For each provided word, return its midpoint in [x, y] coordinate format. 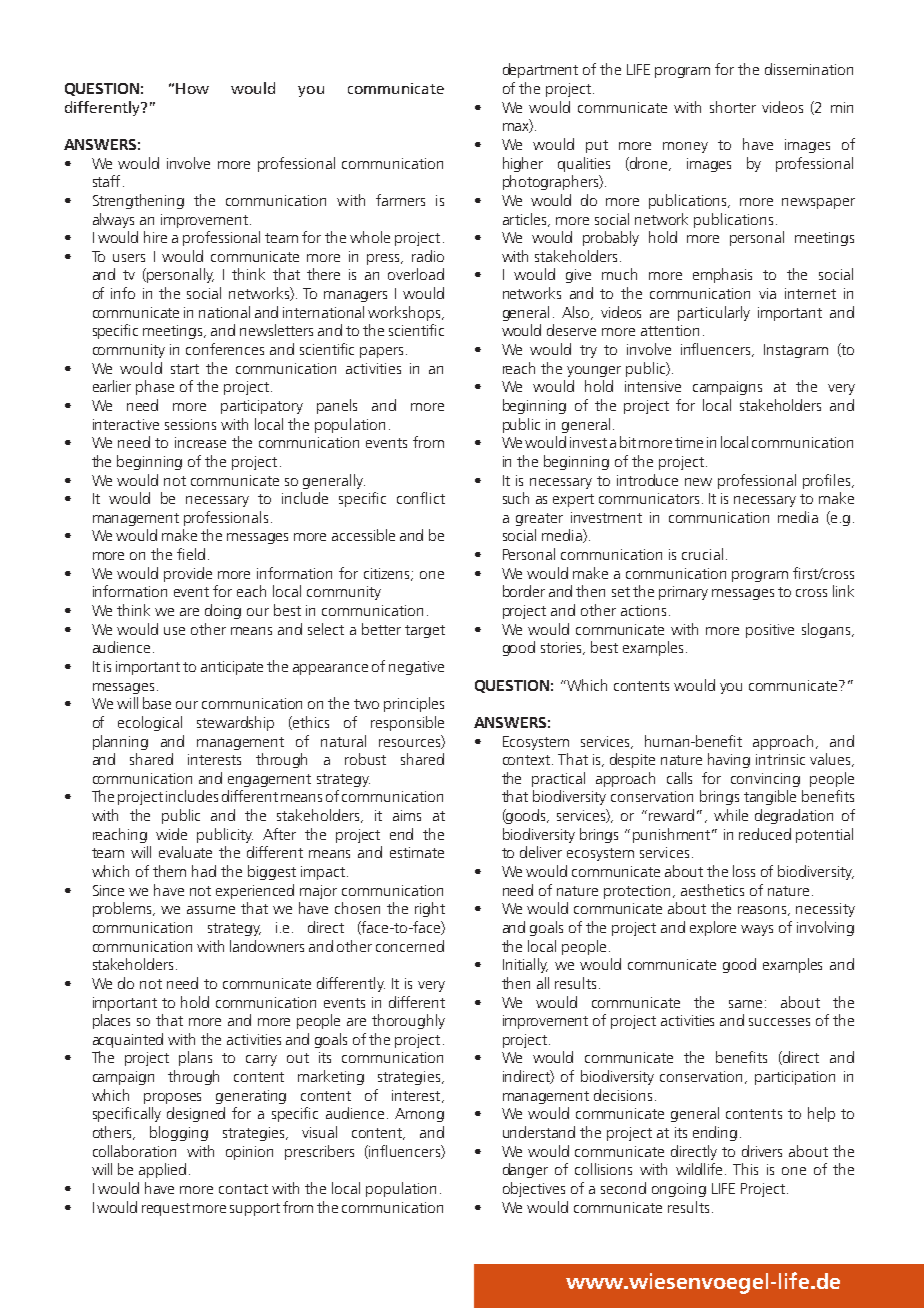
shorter [733, 107]
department [540, 70]
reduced [765, 834]
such [516, 498]
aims [407, 815]
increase [200, 442]
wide [171, 834]
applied [162, 1170]
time [689, 442]
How [192, 88]
